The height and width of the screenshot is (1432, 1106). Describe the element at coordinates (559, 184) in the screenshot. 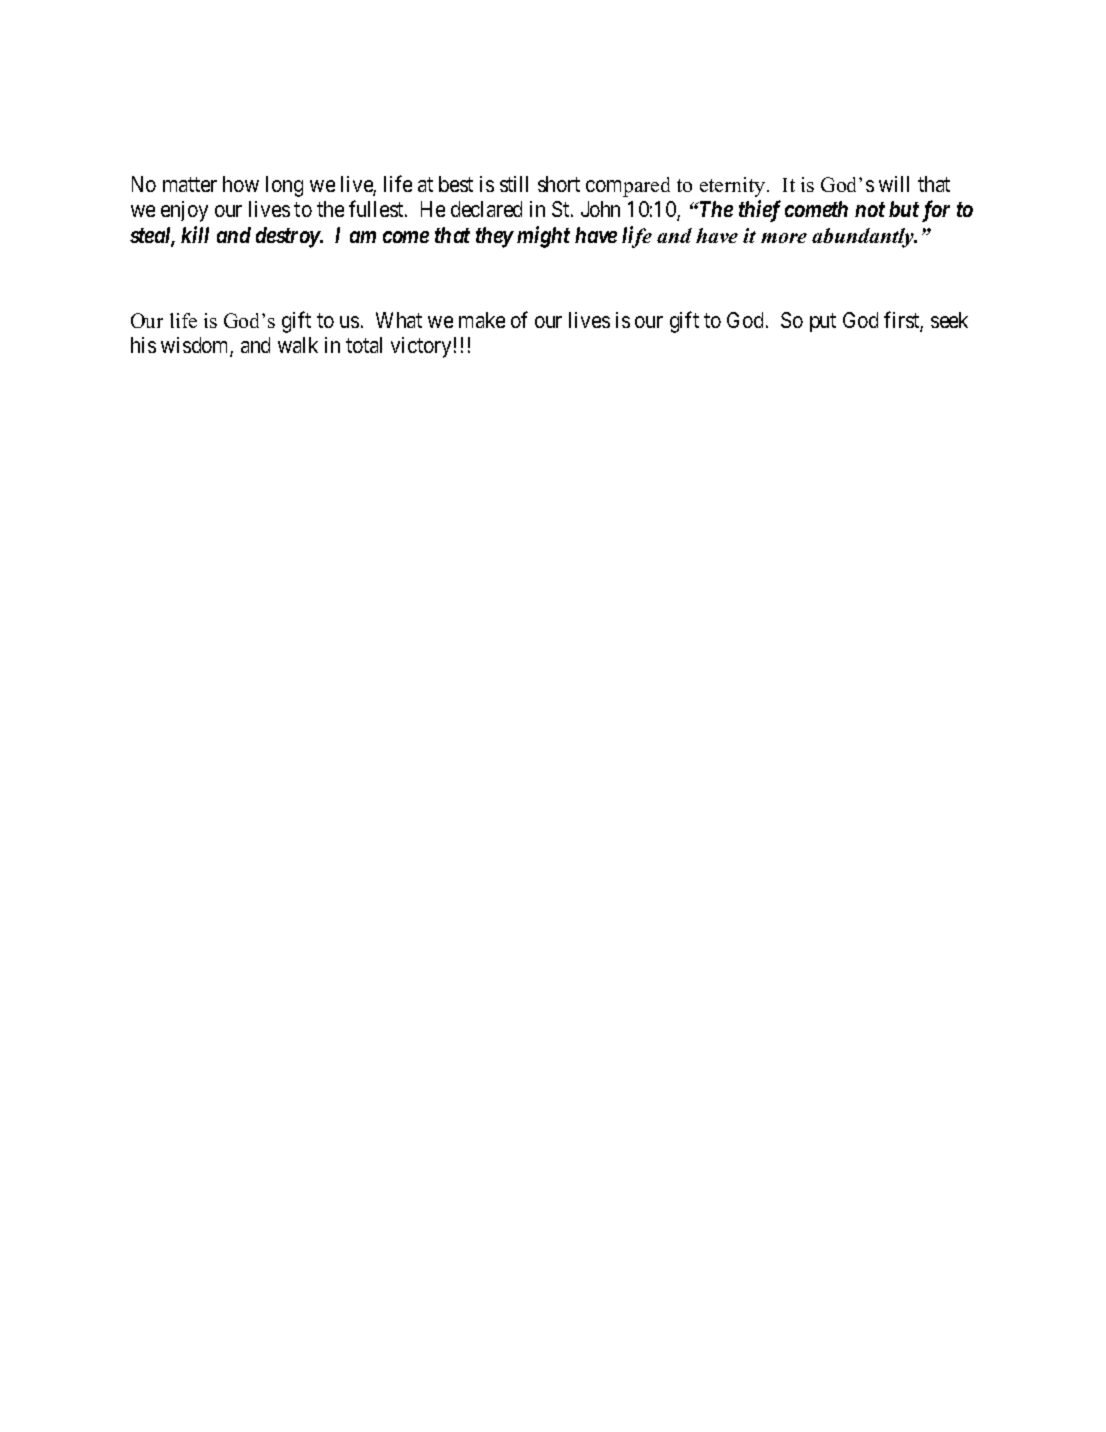

I see `short` at that location.
